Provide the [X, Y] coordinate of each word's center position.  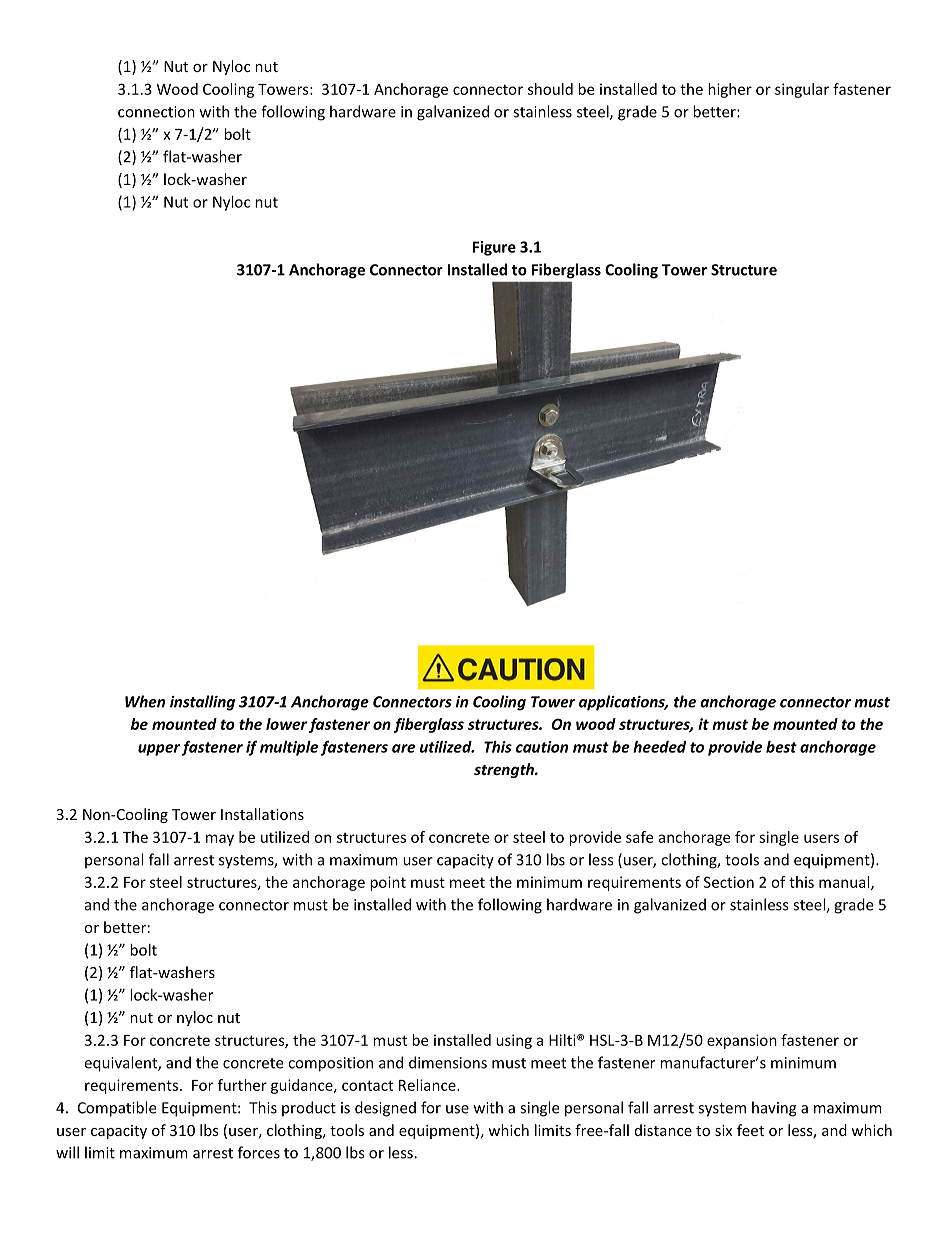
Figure [494, 248]
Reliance [428, 1085]
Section [729, 882]
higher [730, 90]
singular [802, 90]
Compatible [117, 1109]
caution [542, 747]
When [145, 701]
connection [156, 112]
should [550, 89]
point [388, 883]
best [781, 747]
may [220, 840]
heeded [659, 747]
